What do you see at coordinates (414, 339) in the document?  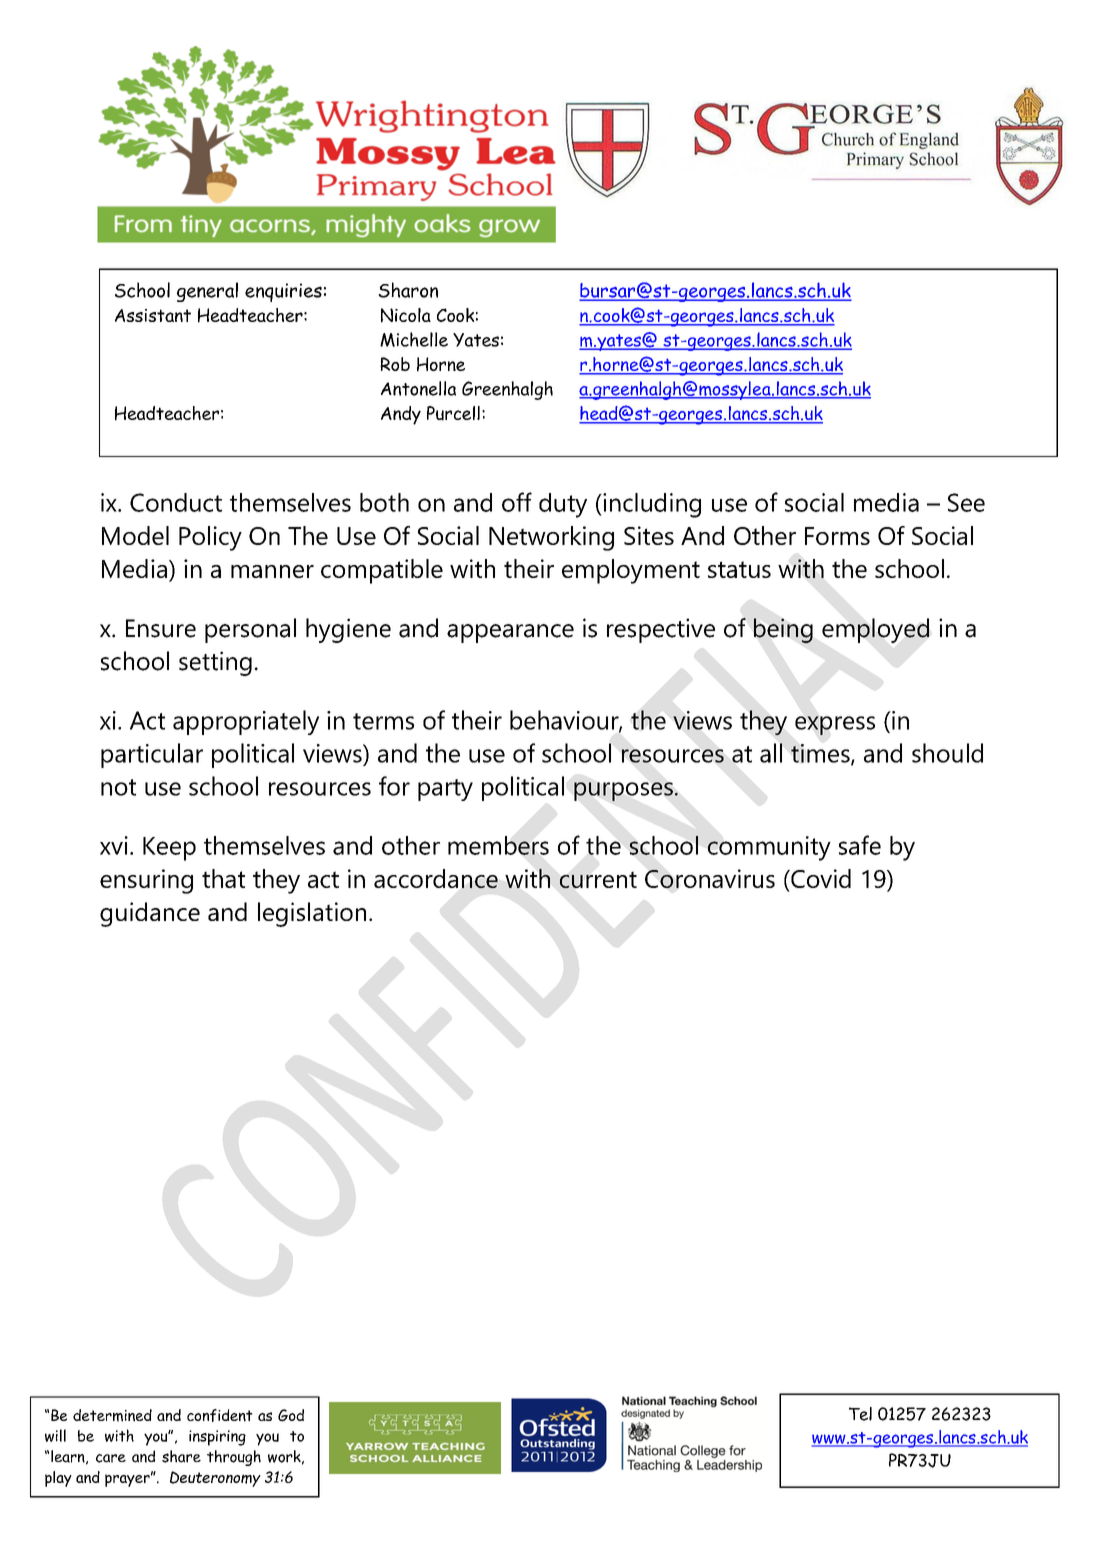 I see `Michelle` at bounding box center [414, 339].
